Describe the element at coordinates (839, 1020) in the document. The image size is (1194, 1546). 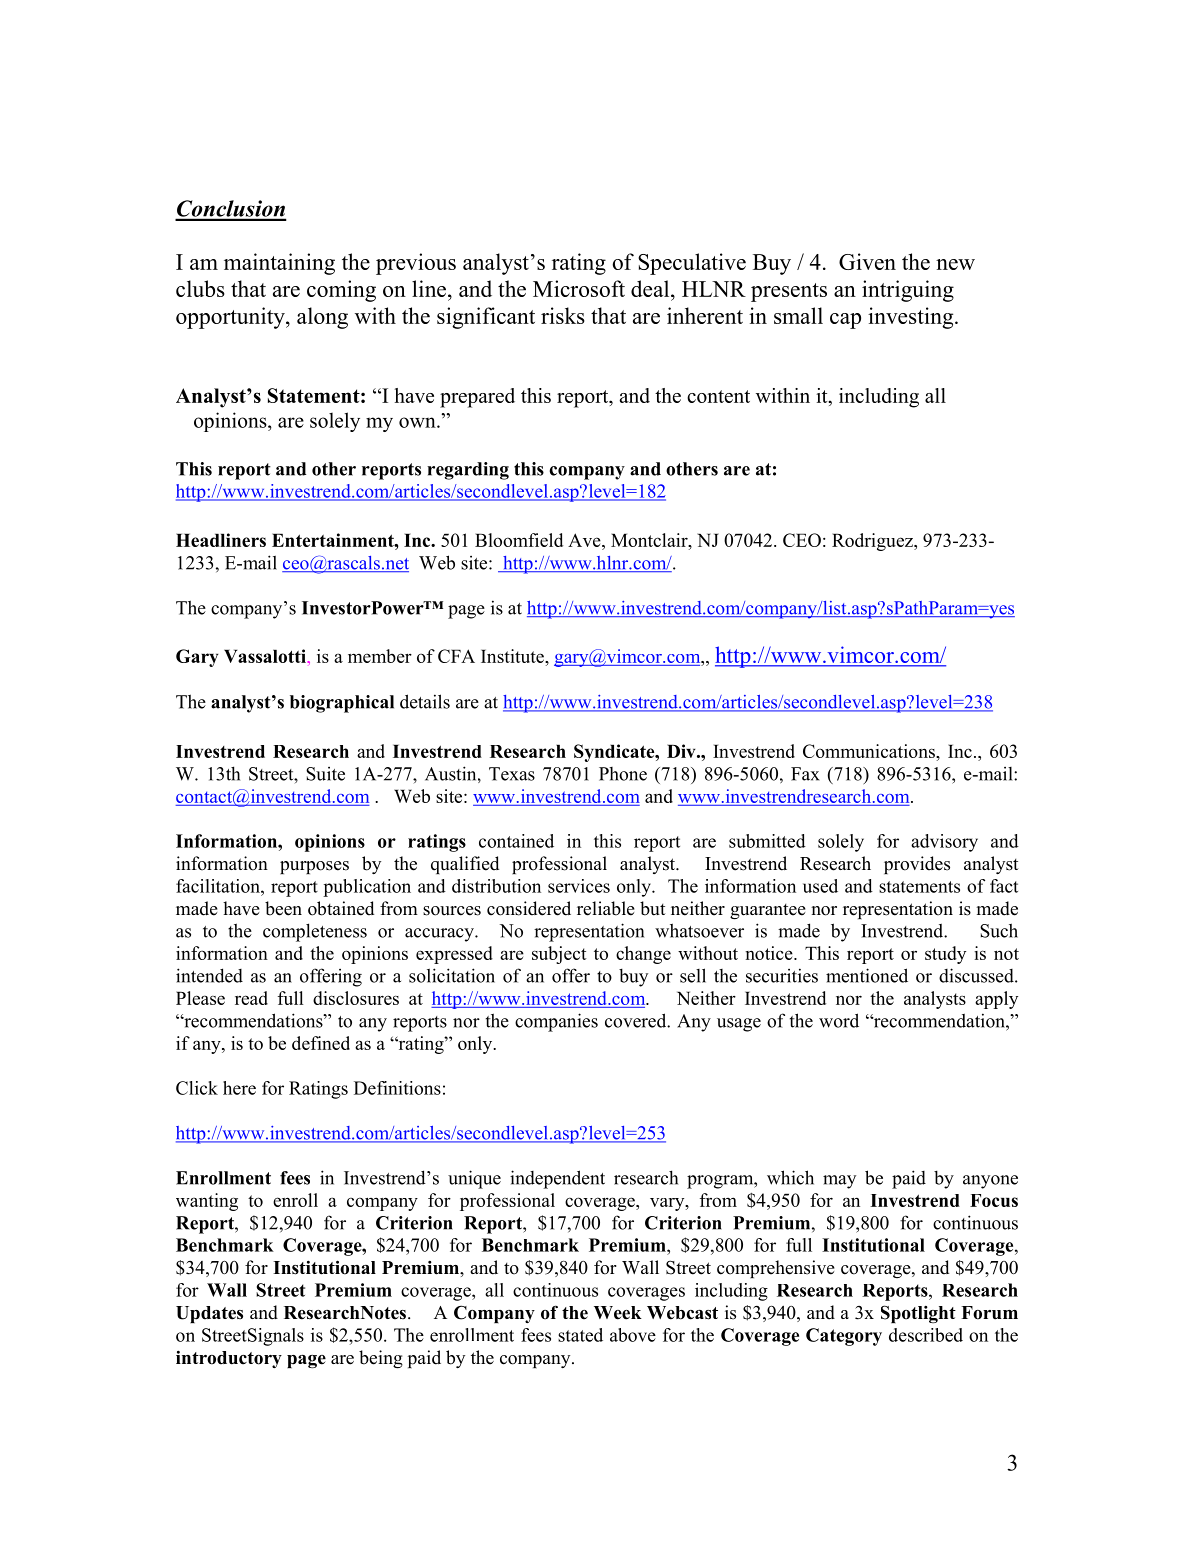
I see `word` at that location.
